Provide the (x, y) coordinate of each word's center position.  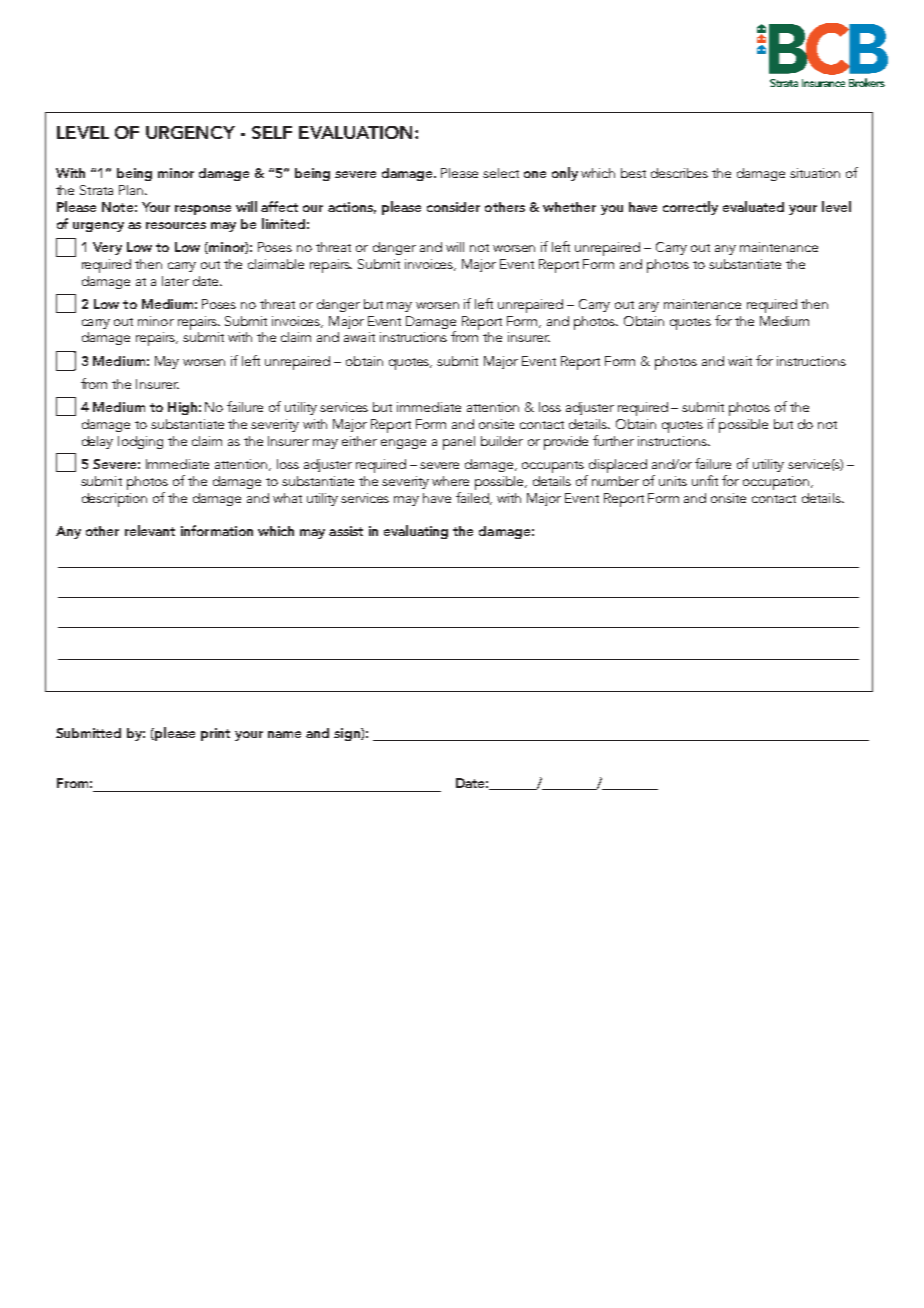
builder (502, 441)
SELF (272, 132)
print (215, 734)
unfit (705, 480)
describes (679, 173)
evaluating (416, 532)
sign (348, 734)
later (175, 281)
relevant (150, 530)
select (501, 173)
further (613, 440)
